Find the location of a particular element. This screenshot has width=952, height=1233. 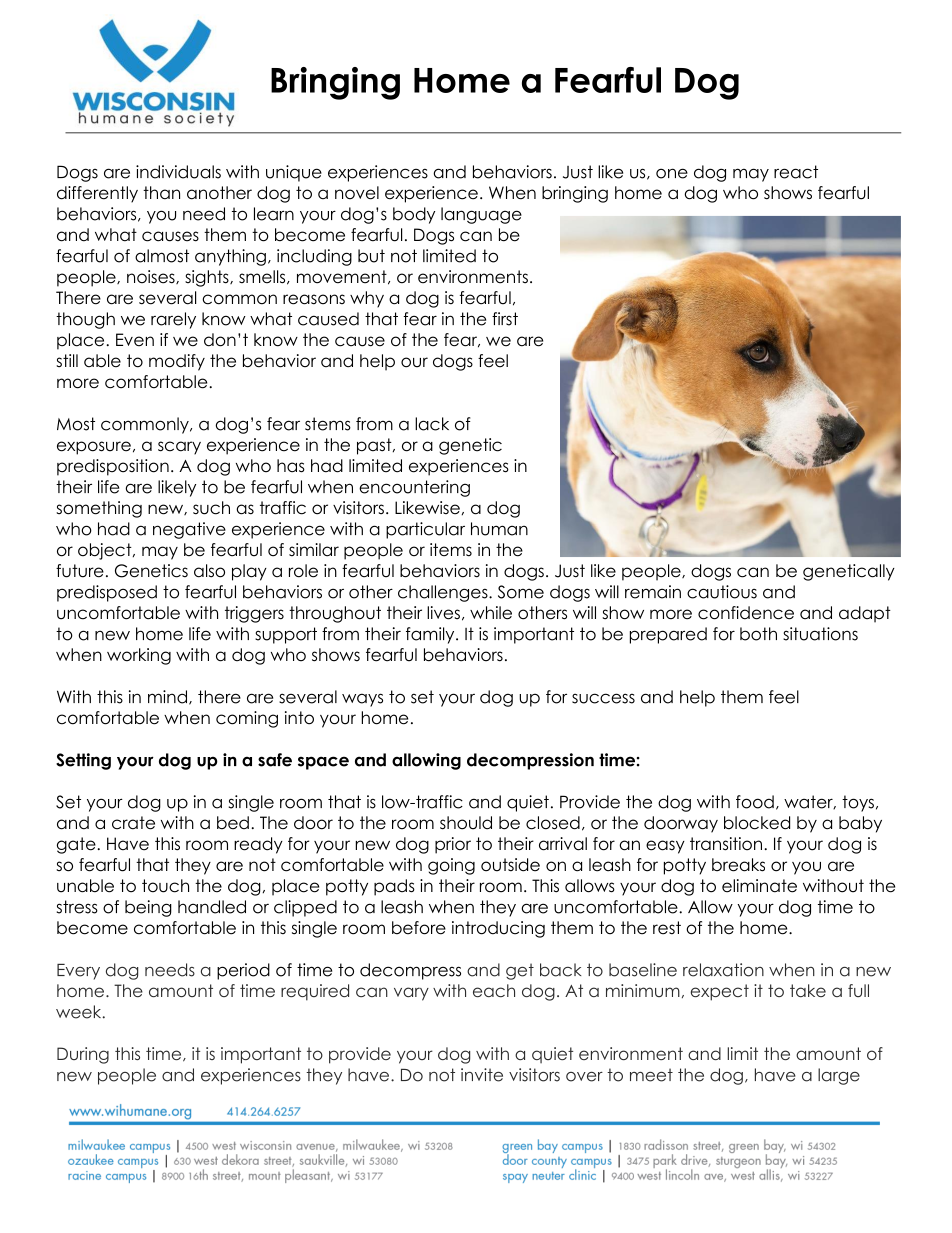

During is located at coordinates (83, 1055).
